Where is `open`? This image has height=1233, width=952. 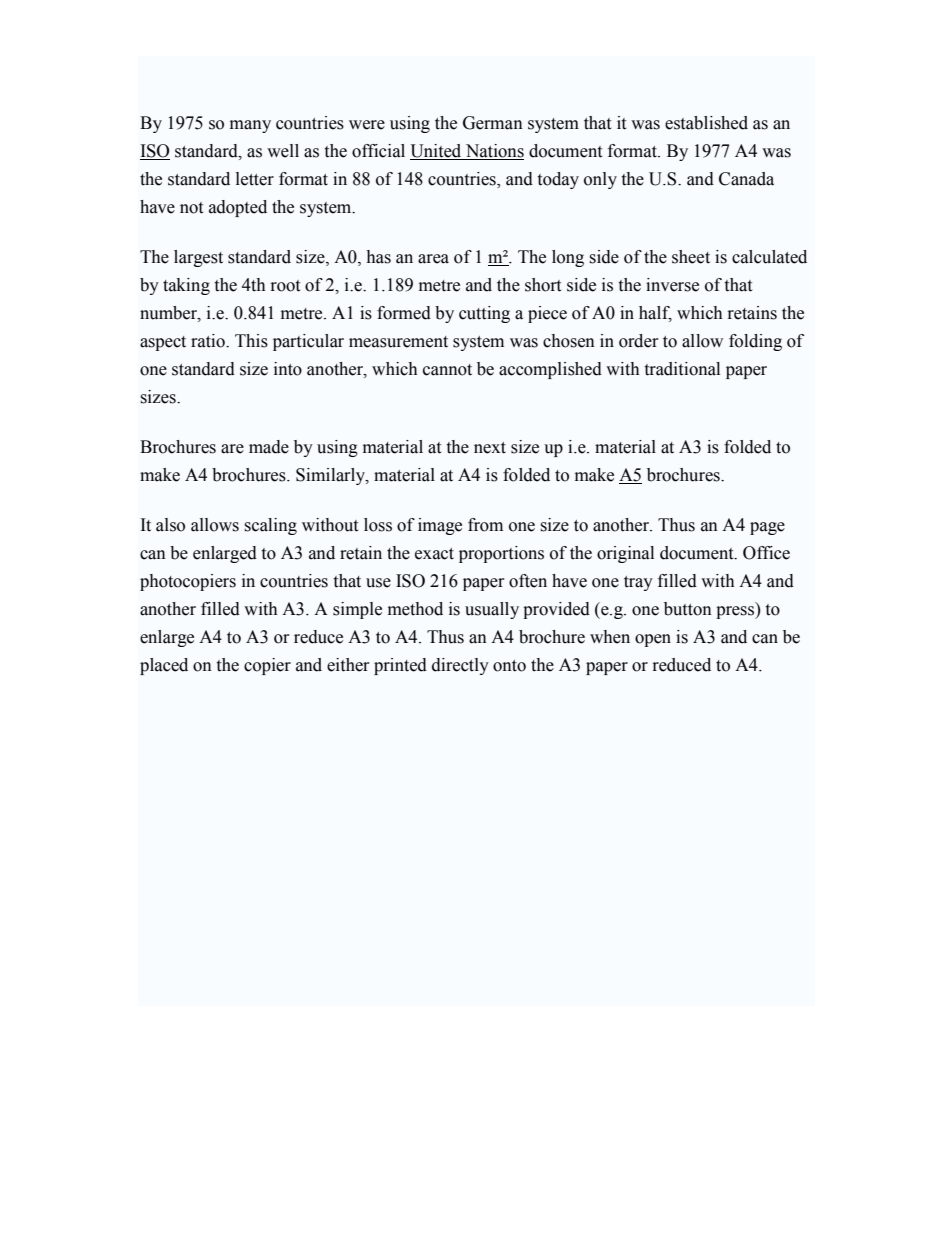
open is located at coordinates (653, 640).
